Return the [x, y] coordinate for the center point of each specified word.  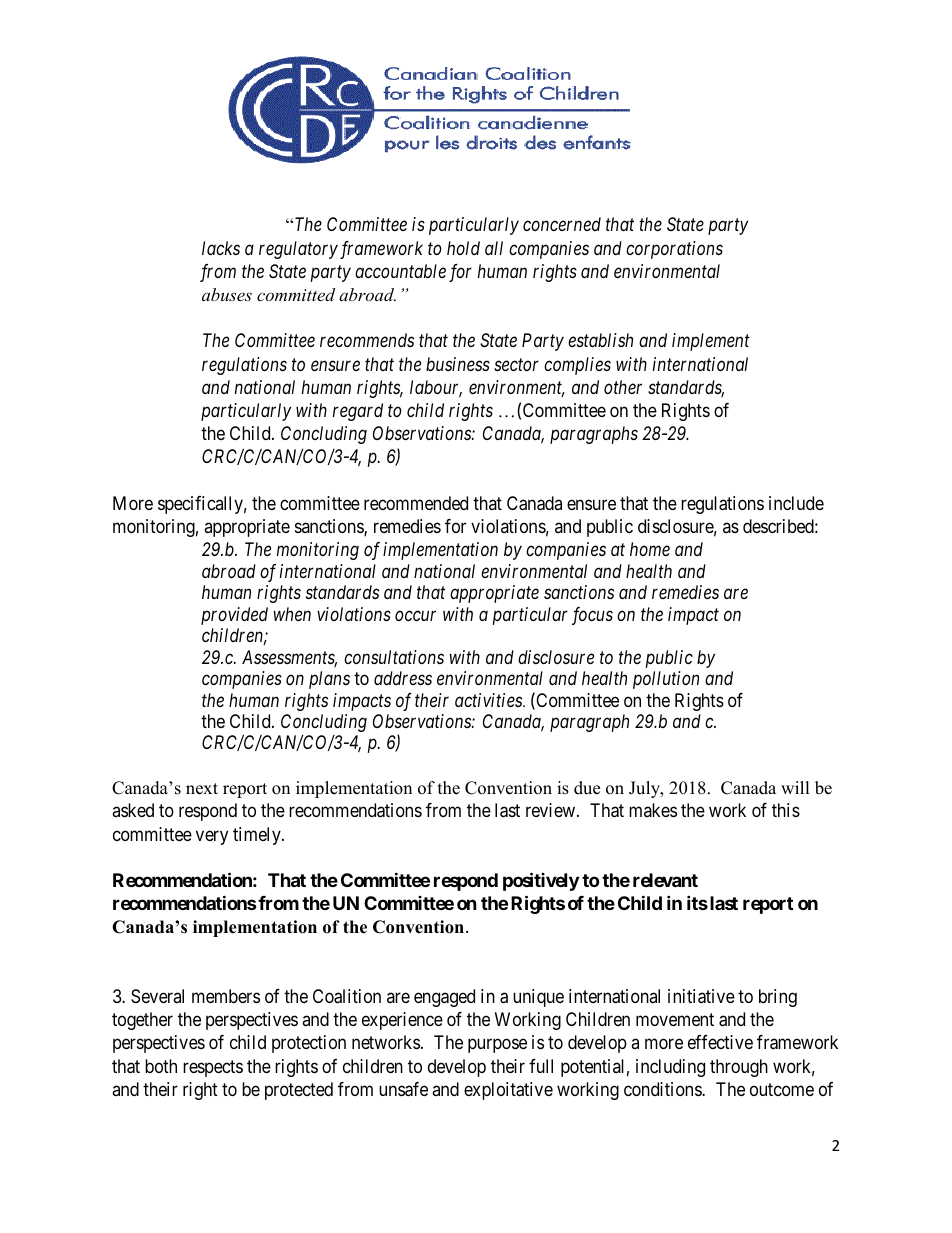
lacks [221, 248]
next [202, 789]
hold [463, 248]
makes [653, 810]
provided [234, 616]
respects [213, 1068]
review [552, 810]
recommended [416, 503]
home [650, 549]
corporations [674, 250]
